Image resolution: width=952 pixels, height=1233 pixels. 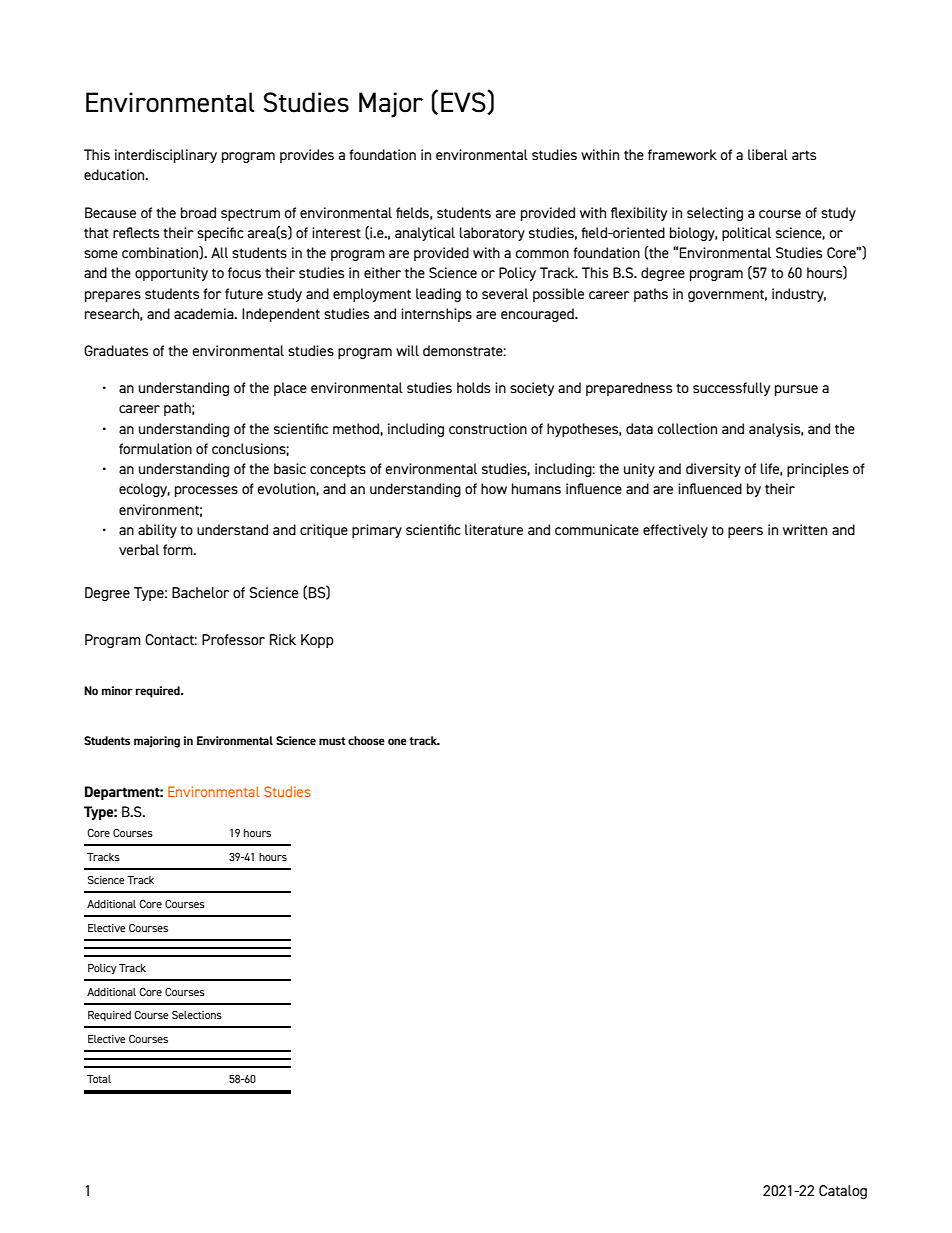 I want to click on internships, so click(x=436, y=315).
